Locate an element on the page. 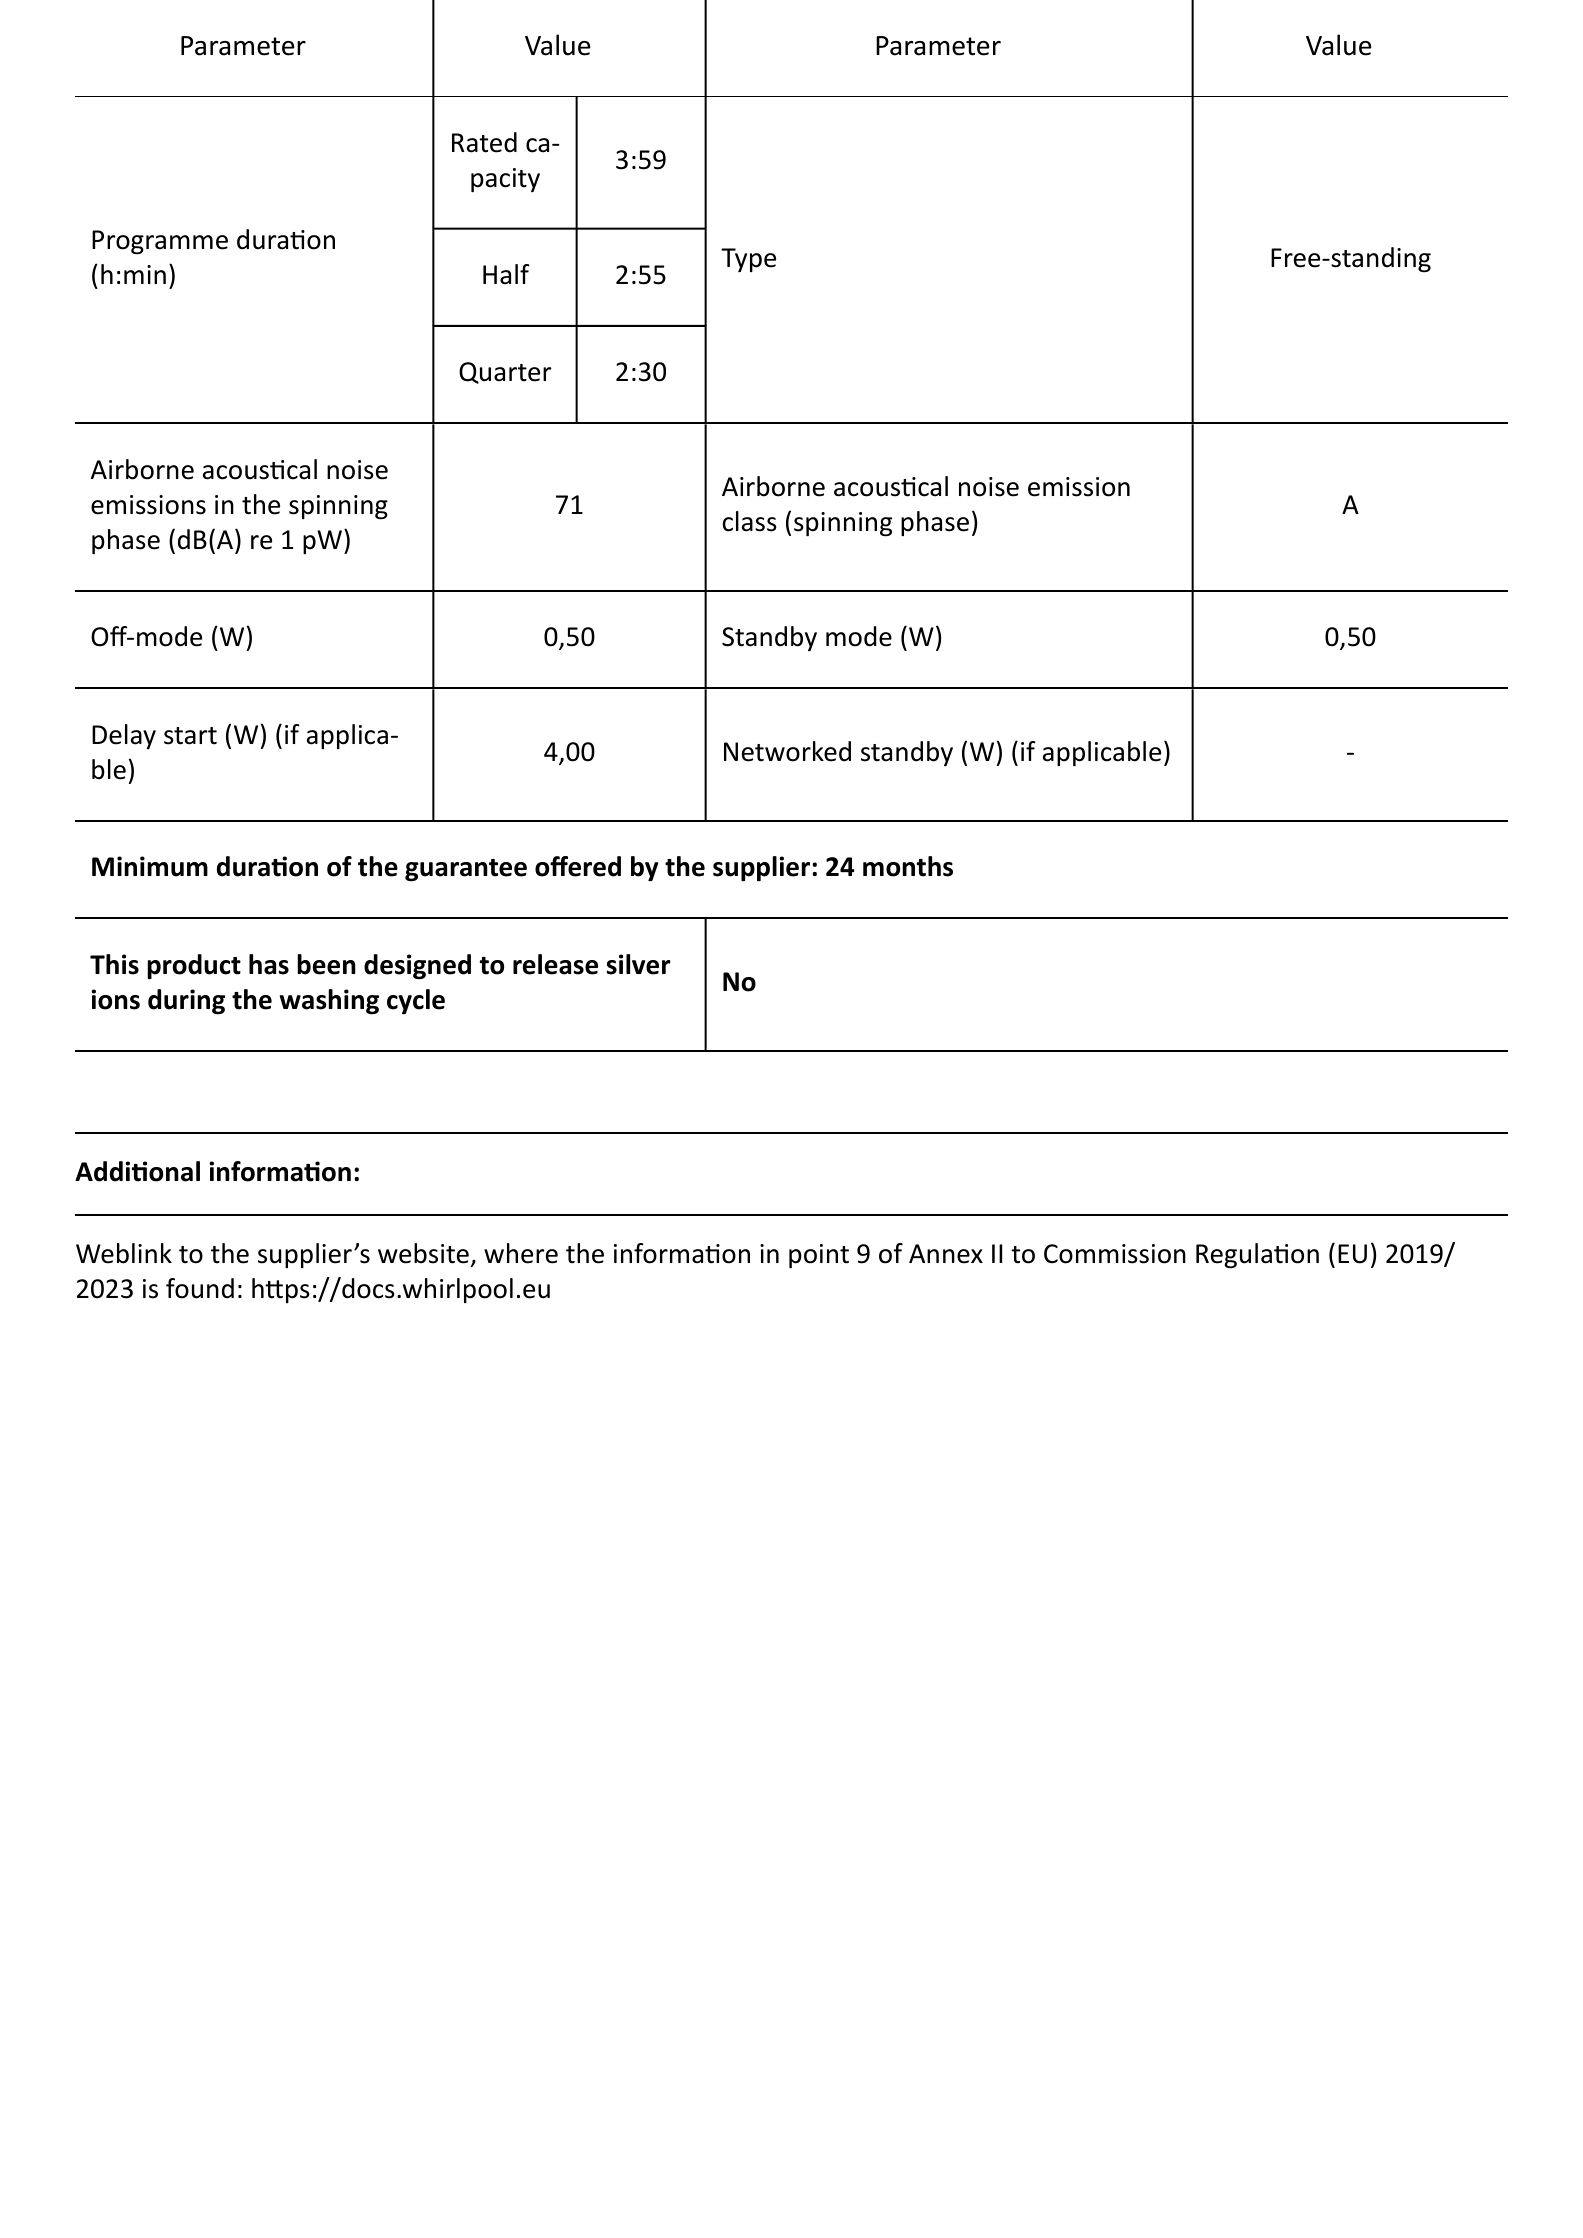  Networked is located at coordinates (787, 751).
